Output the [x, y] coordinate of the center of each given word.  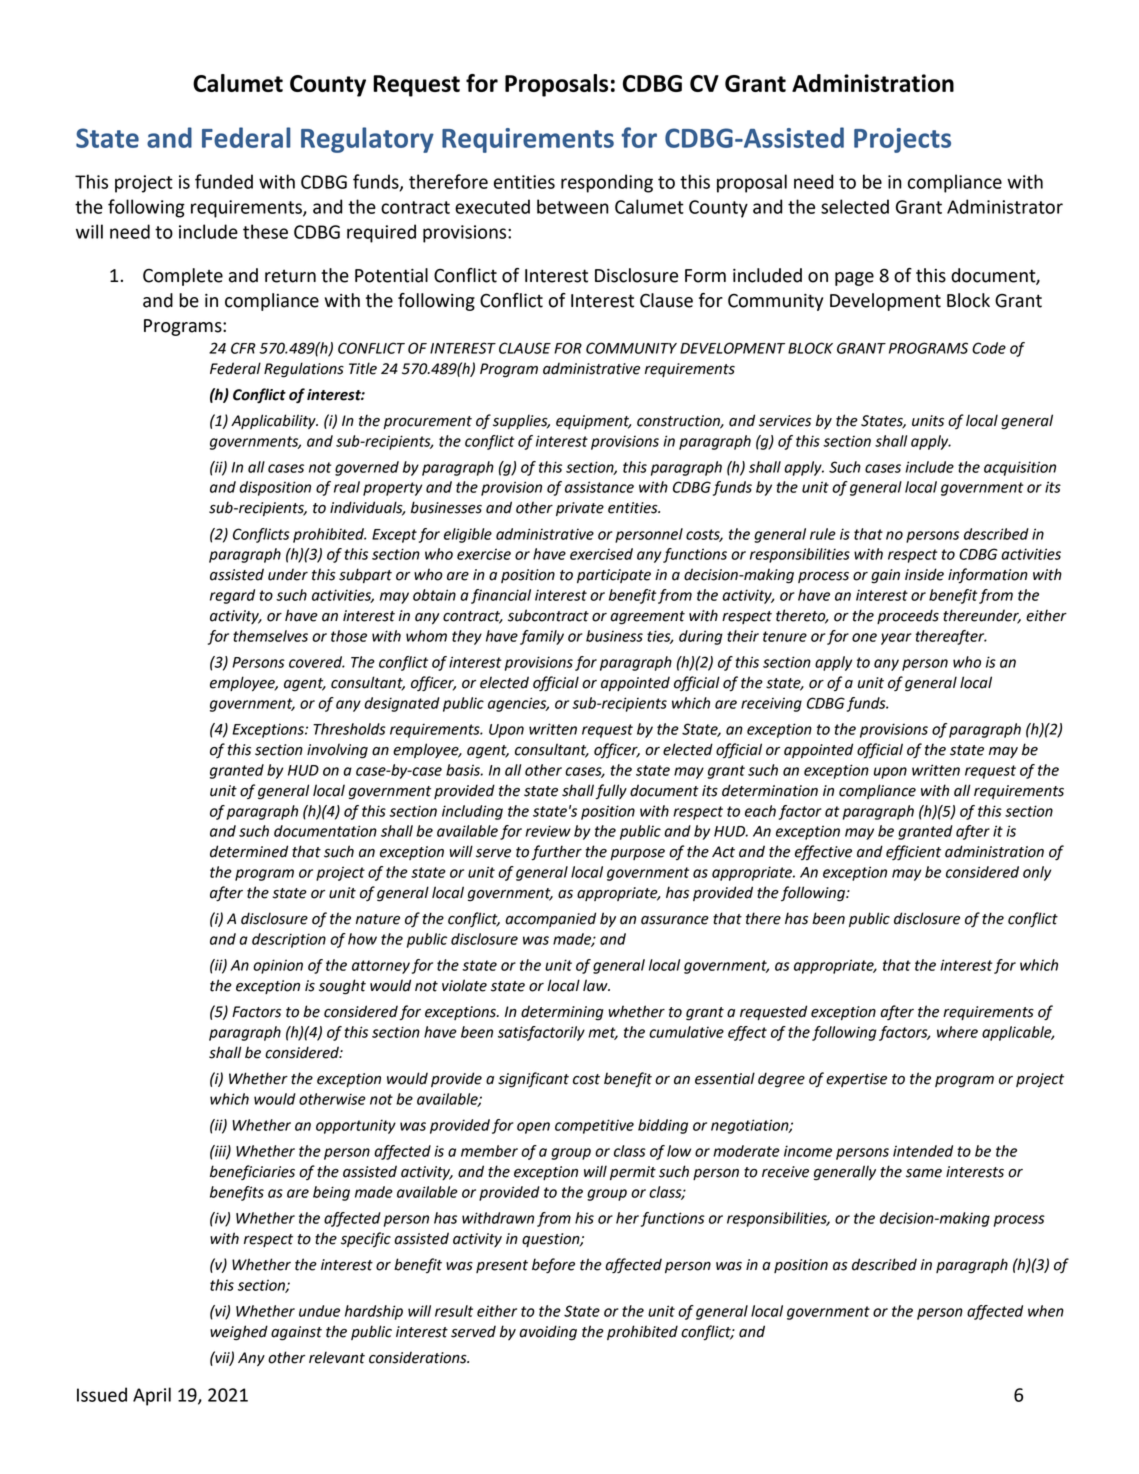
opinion [278, 966]
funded [224, 181]
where [957, 1032]
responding [607, 183]
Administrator [1005, 206]
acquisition [1020, 468]
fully [611, 791]
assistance [599, 487]
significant [533, 1080]
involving [337, 751]
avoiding [548, 1333]
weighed [239, 1333]
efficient [913, 852]
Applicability [274, 421]
